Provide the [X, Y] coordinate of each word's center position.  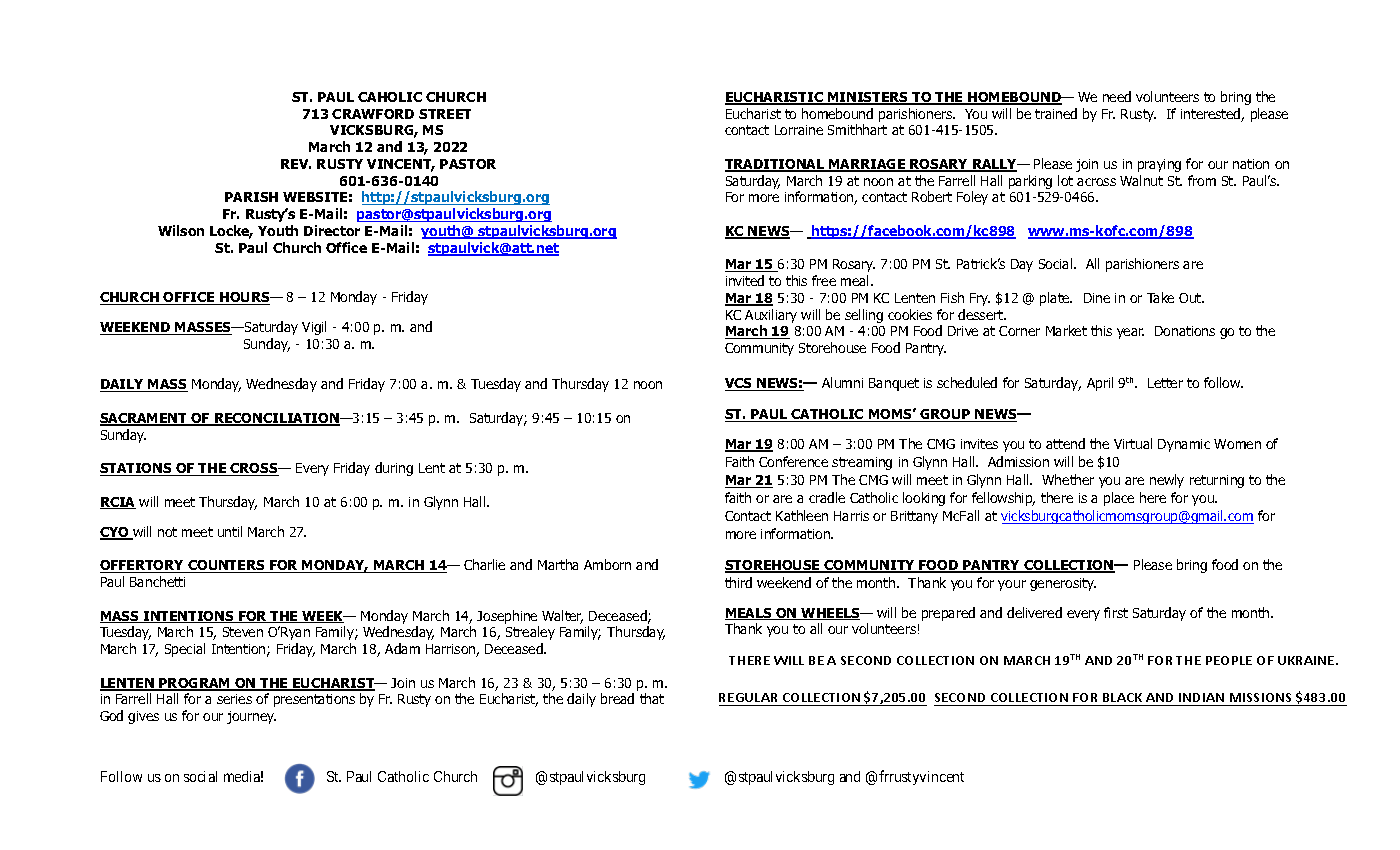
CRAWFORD [373, 114]
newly [1167, 481]
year [1130, 333]
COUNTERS [226, 566]
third [738, 582]
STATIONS [137, 469]
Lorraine [799, 130]
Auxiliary [771, 316]
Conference [793, 461]
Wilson [181, 230]
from [1202, 180]
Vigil [314, 328]
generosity [1063, 584]
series [234, 699]
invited [745, 280]
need [1117, 96]
